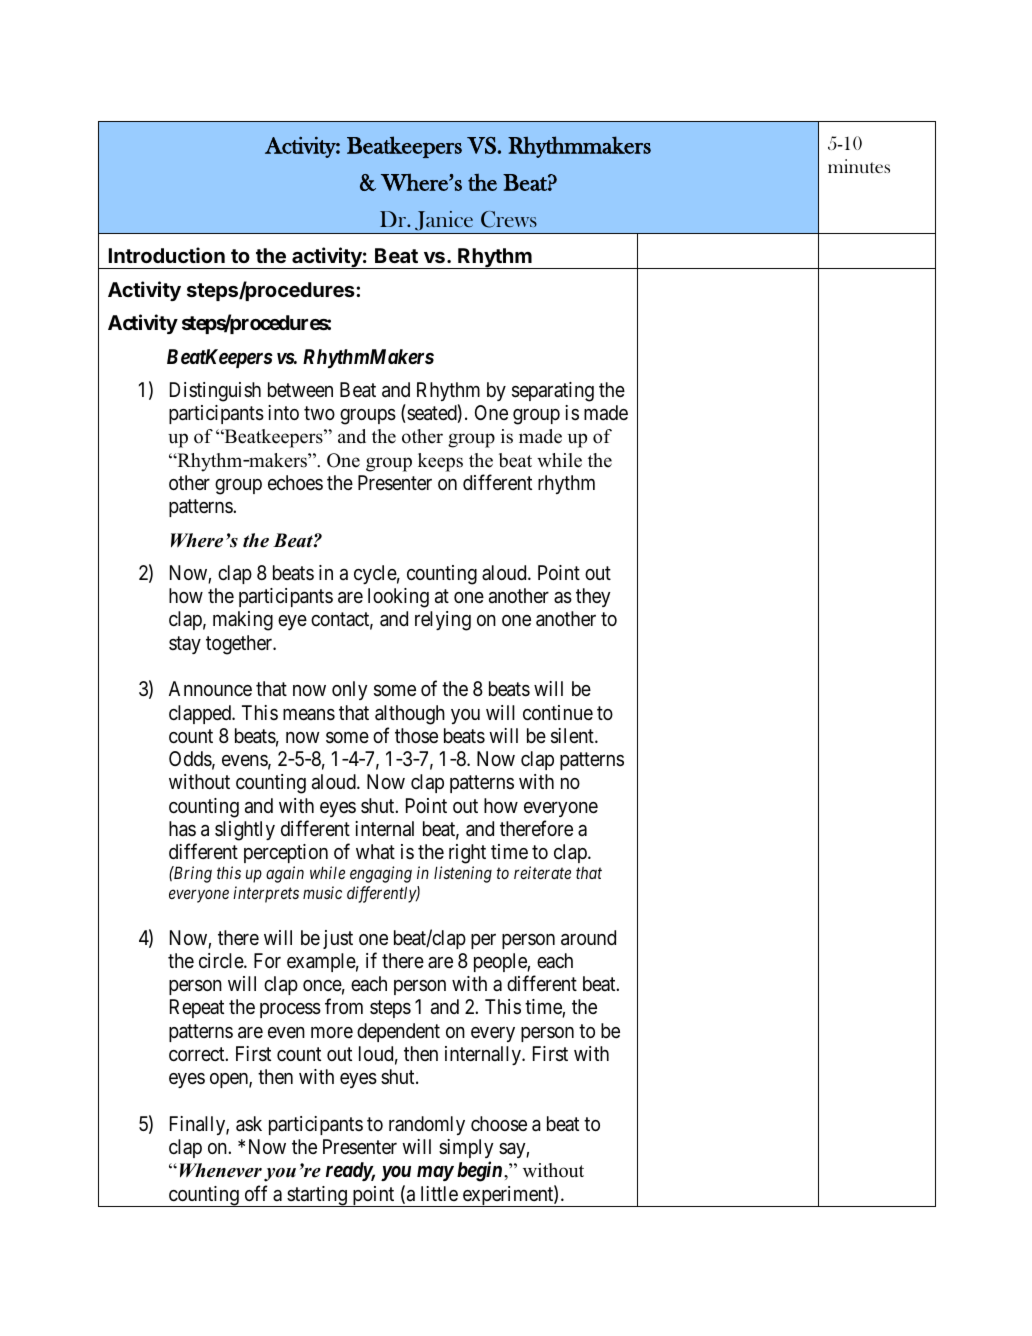 This page has width=1032, height=1336. What do you see at coordinates (499, 1124) in the page?
I see `choose` at bounding box center [499, 1124].
